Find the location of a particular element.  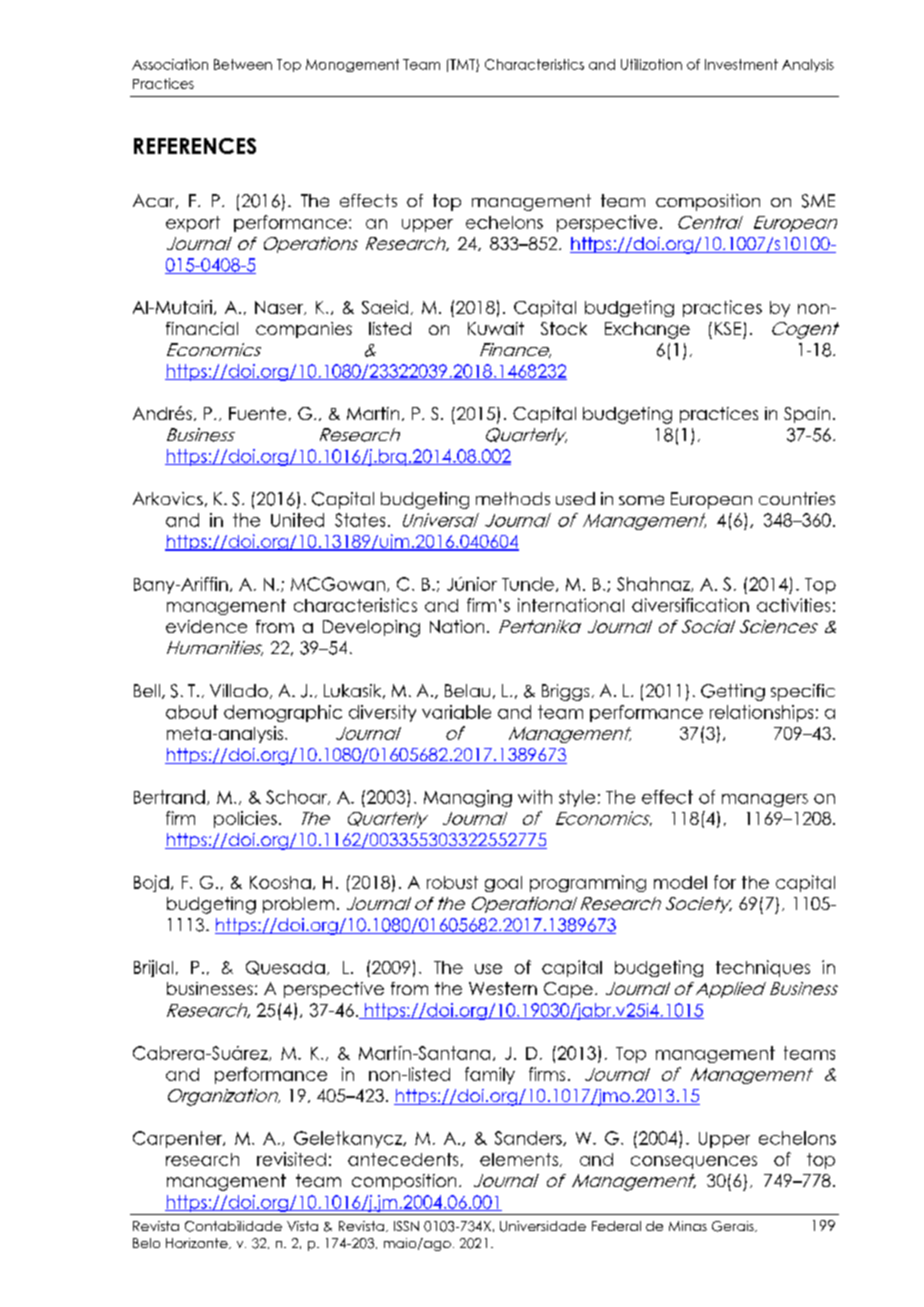

countries is located at coordinates (797, 498).
